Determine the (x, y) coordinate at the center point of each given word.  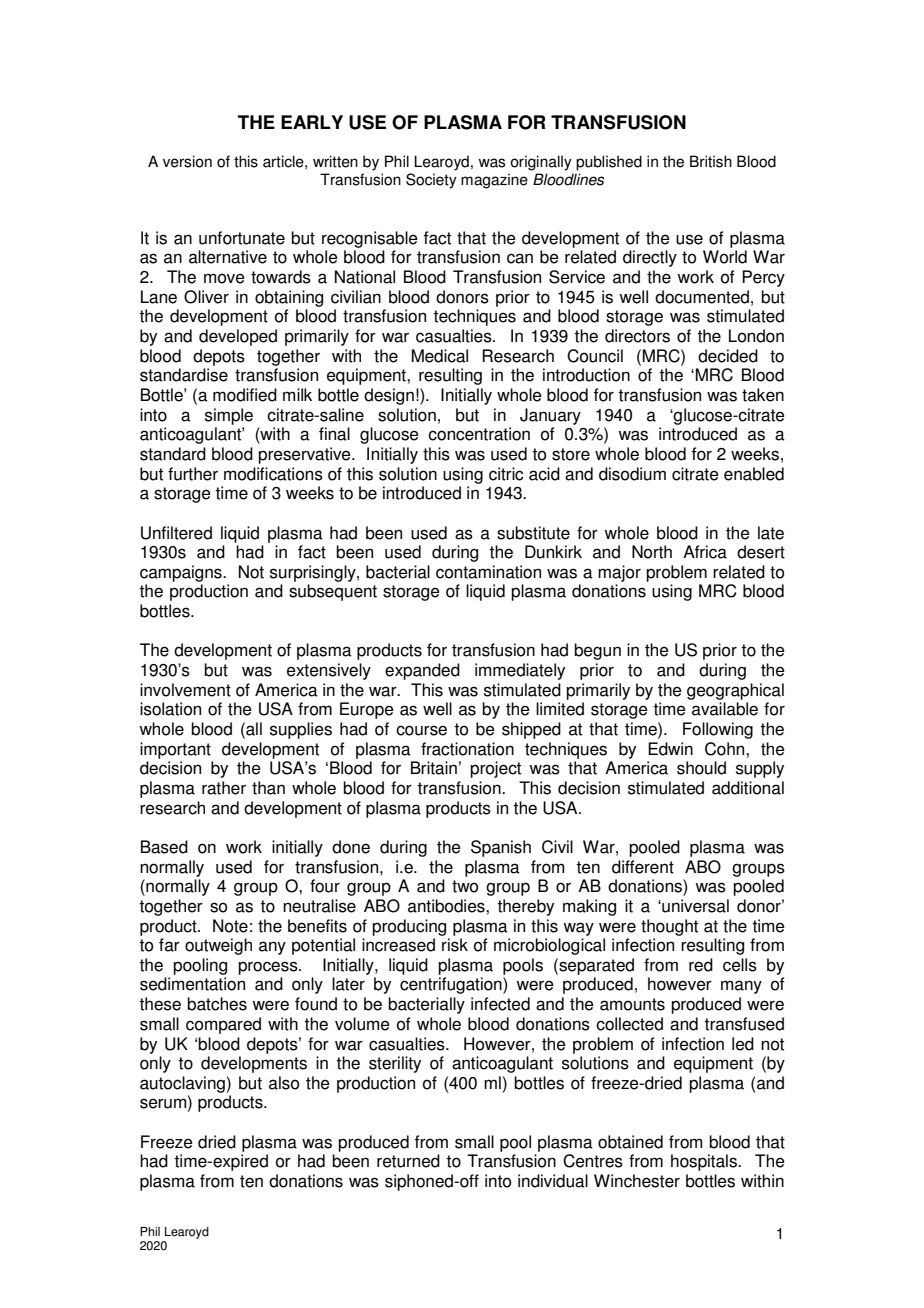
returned (408, 1161)
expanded (422, 671)
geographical (735, 691)
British (711, 161)
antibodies (447, 906)
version (187, 161)
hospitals (705, 1162)
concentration (479, 434)
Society (431, 181)
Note (230, 926)
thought (669, 927)
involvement (185, 690)
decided (728, 356)
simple (229, 416)
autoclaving (182, 1084)
